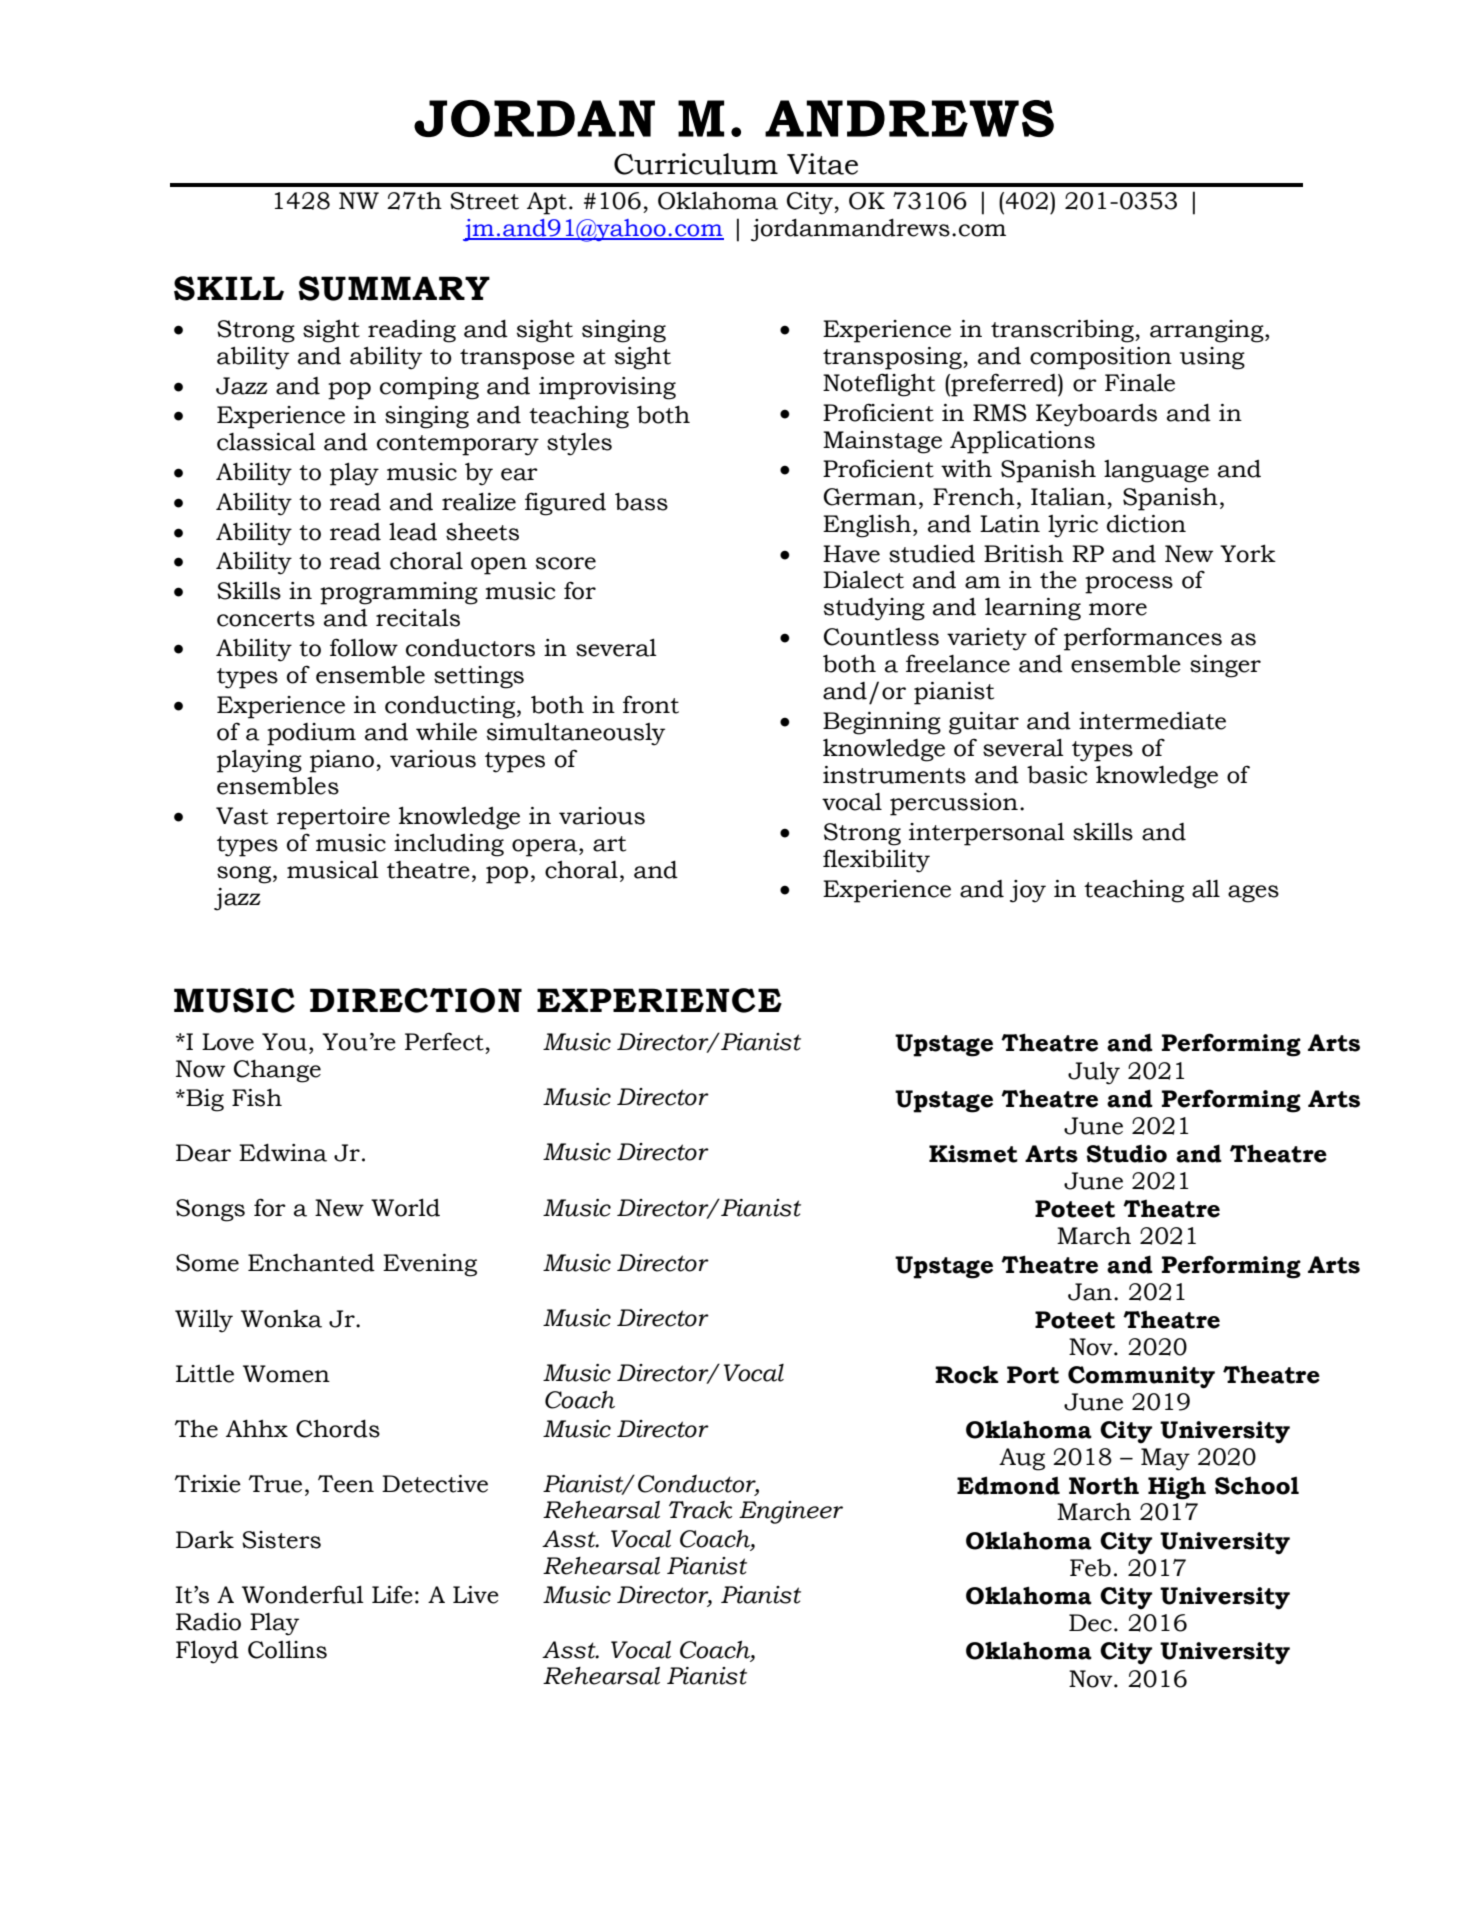  Describe the element at coordinates (1206, 889) in the screenshot. I see `all` at that location.
